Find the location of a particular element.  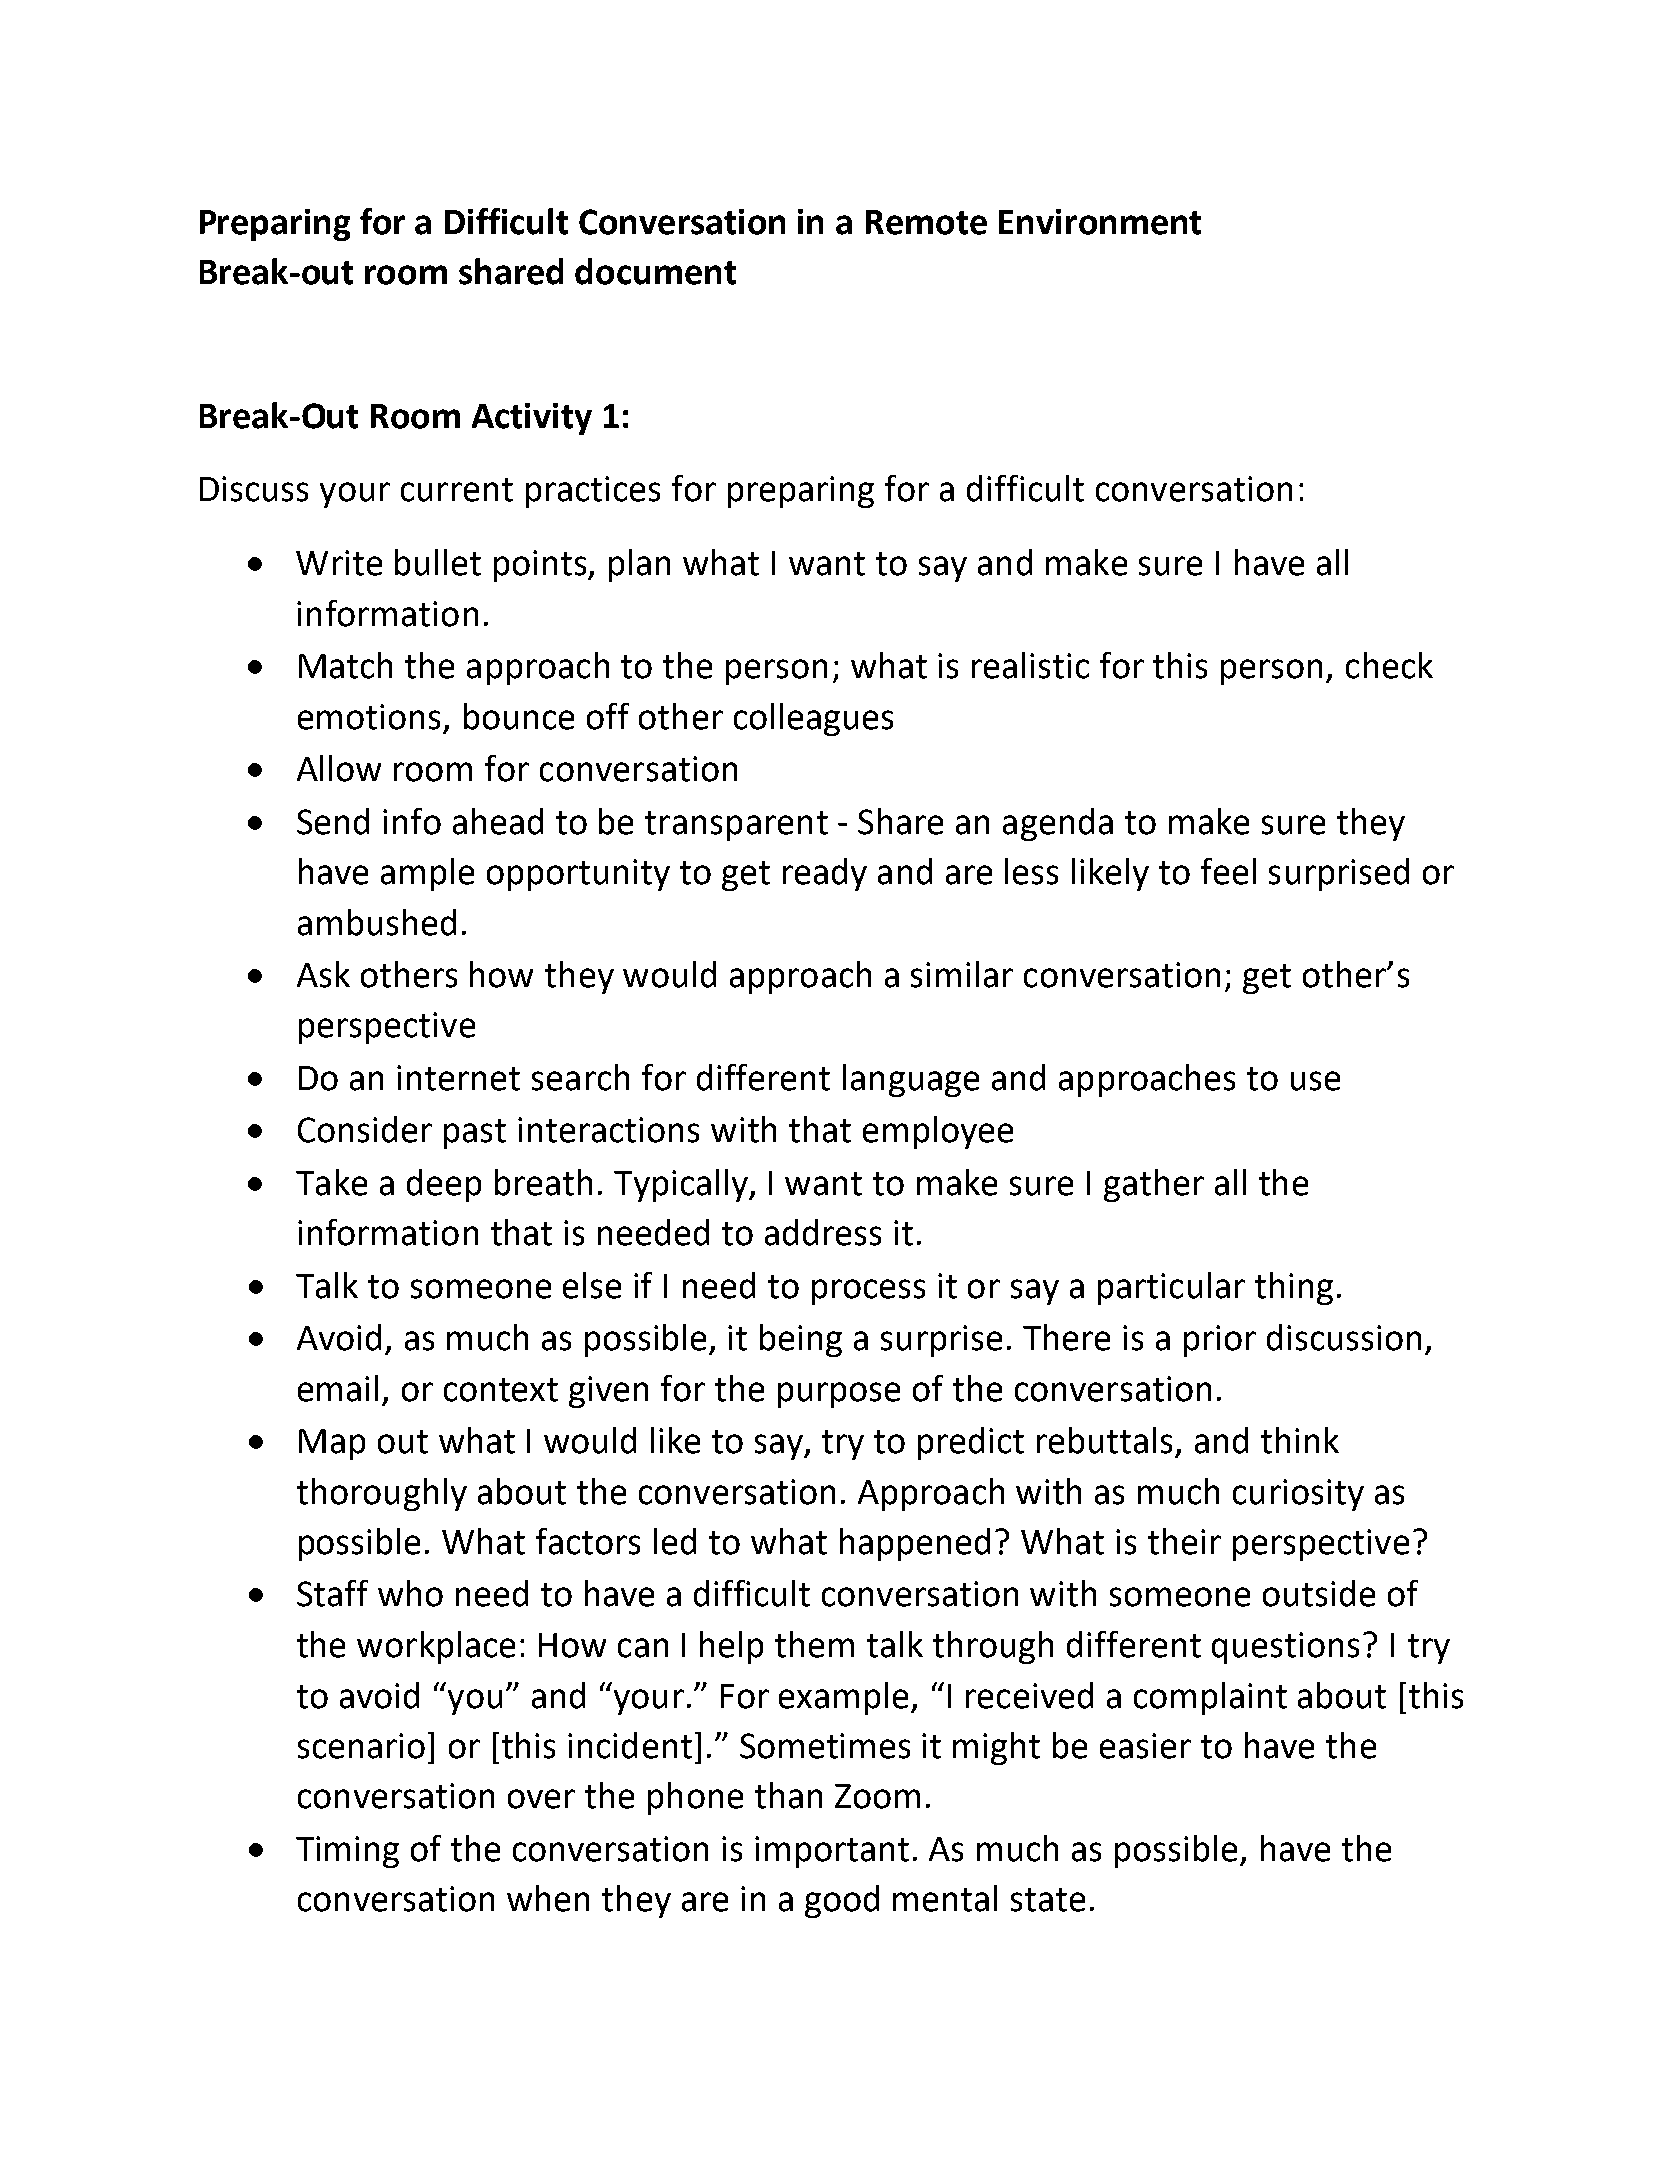

Timing is located at coordinates (347, 1852).
